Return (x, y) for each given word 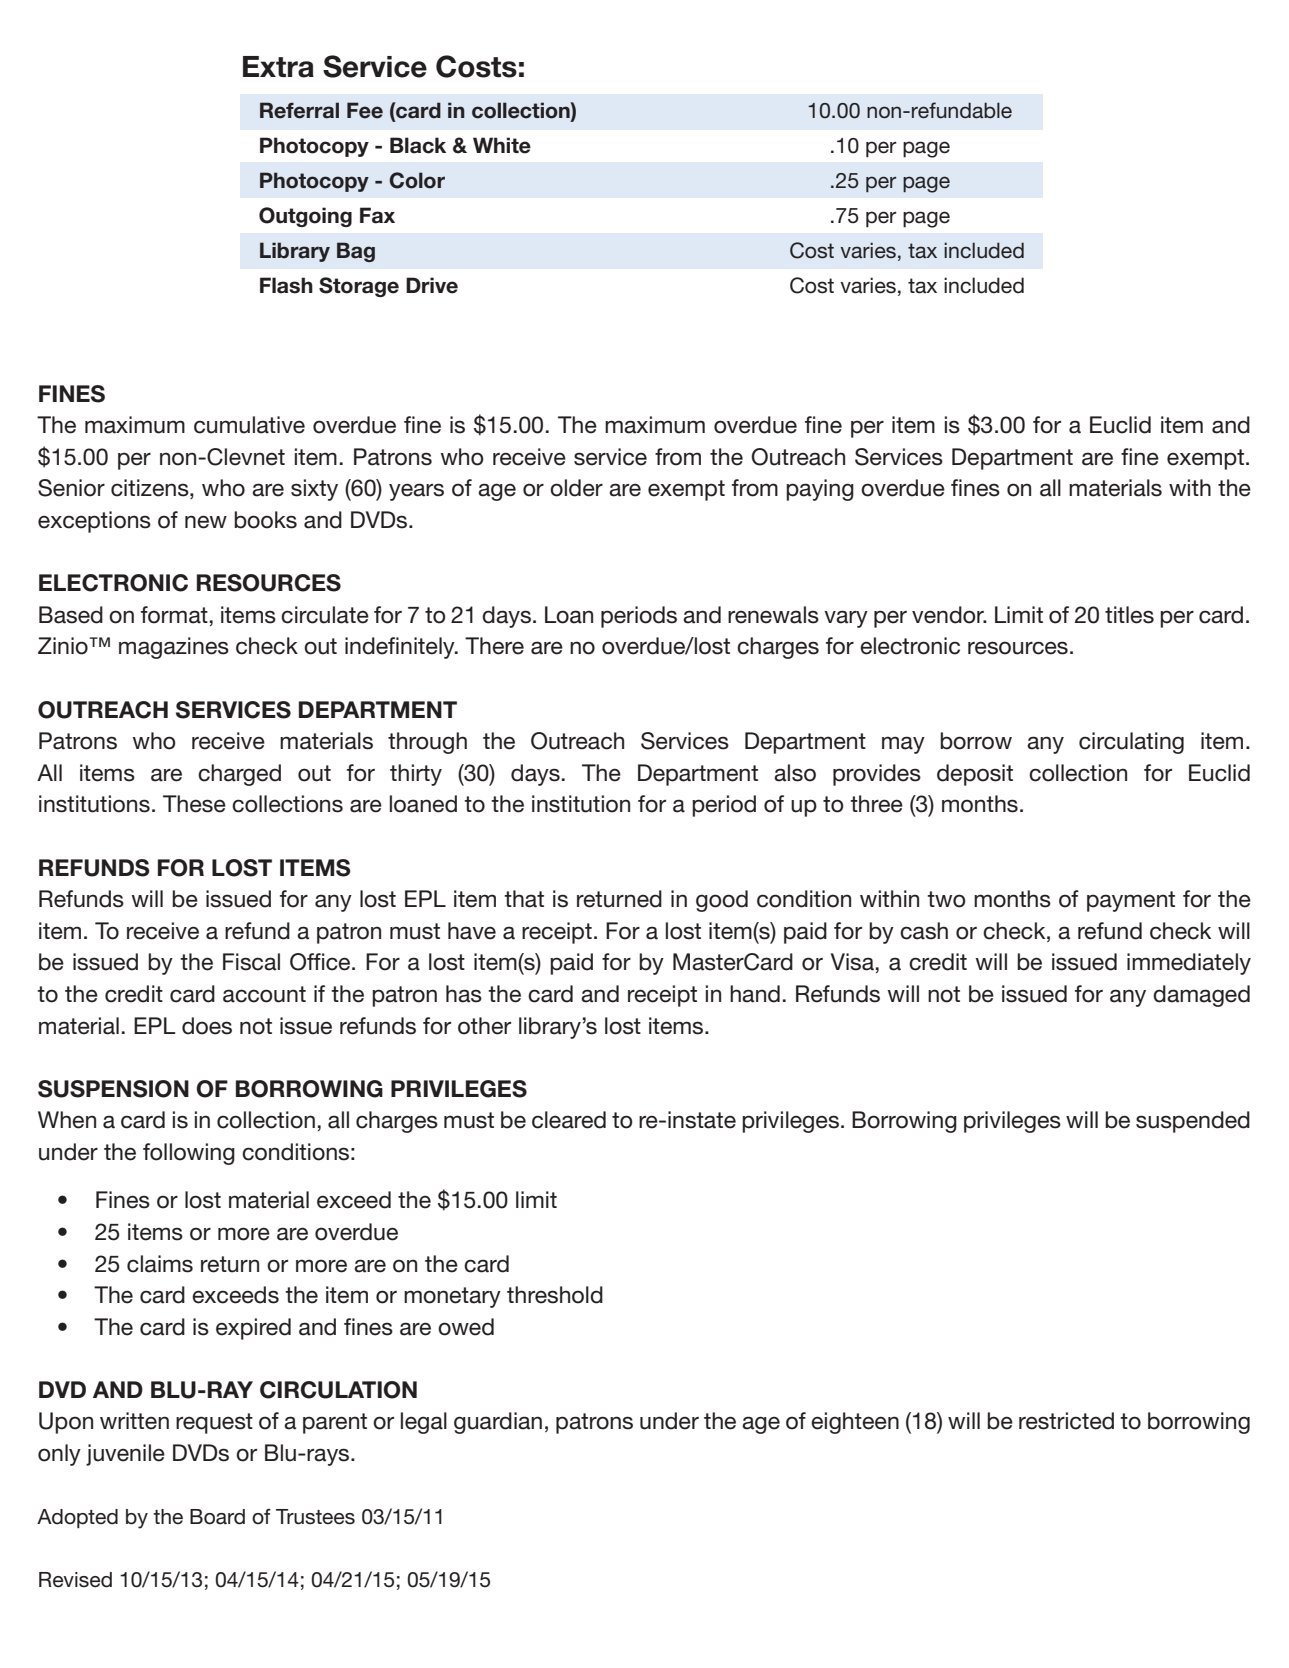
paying (820, 490)
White (502, 145)
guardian (498, 1423)
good (722, 901)
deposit (975, 775)
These (194, 804)
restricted (1066, 1421)
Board (217, 1517)
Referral (299, 110)
